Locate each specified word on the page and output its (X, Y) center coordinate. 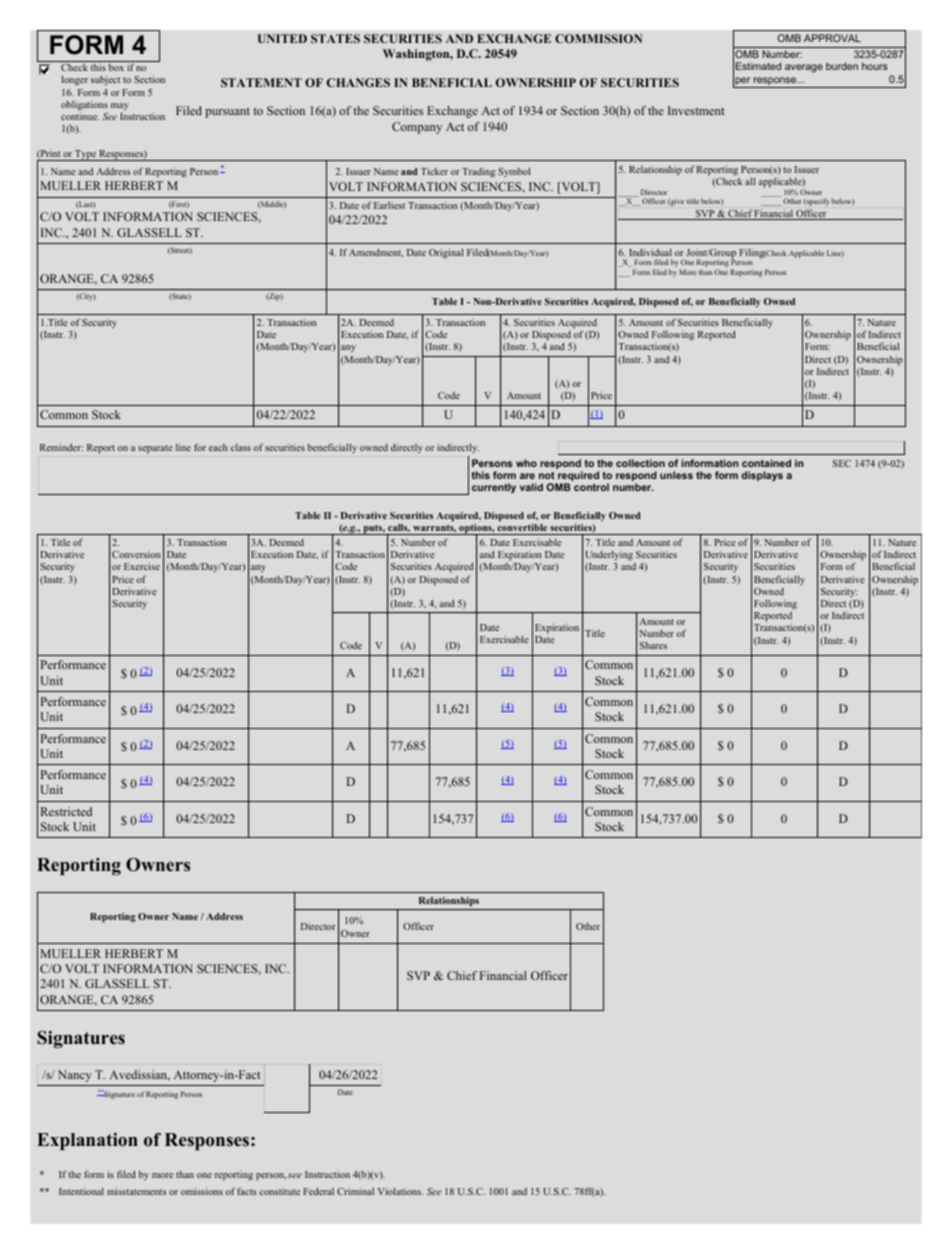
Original (446, 254)
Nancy (75, 1076)
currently (494, 488)
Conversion (136, 554)
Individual (650, 252)
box (116, 67)
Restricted (66, 811)
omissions (202, 1191)
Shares (653, 645)
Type (85, 155)
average (804, 68)
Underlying (610, 557)
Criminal (355, 1191)
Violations (400, 1191)
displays (762, 476)
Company (417, 128)
